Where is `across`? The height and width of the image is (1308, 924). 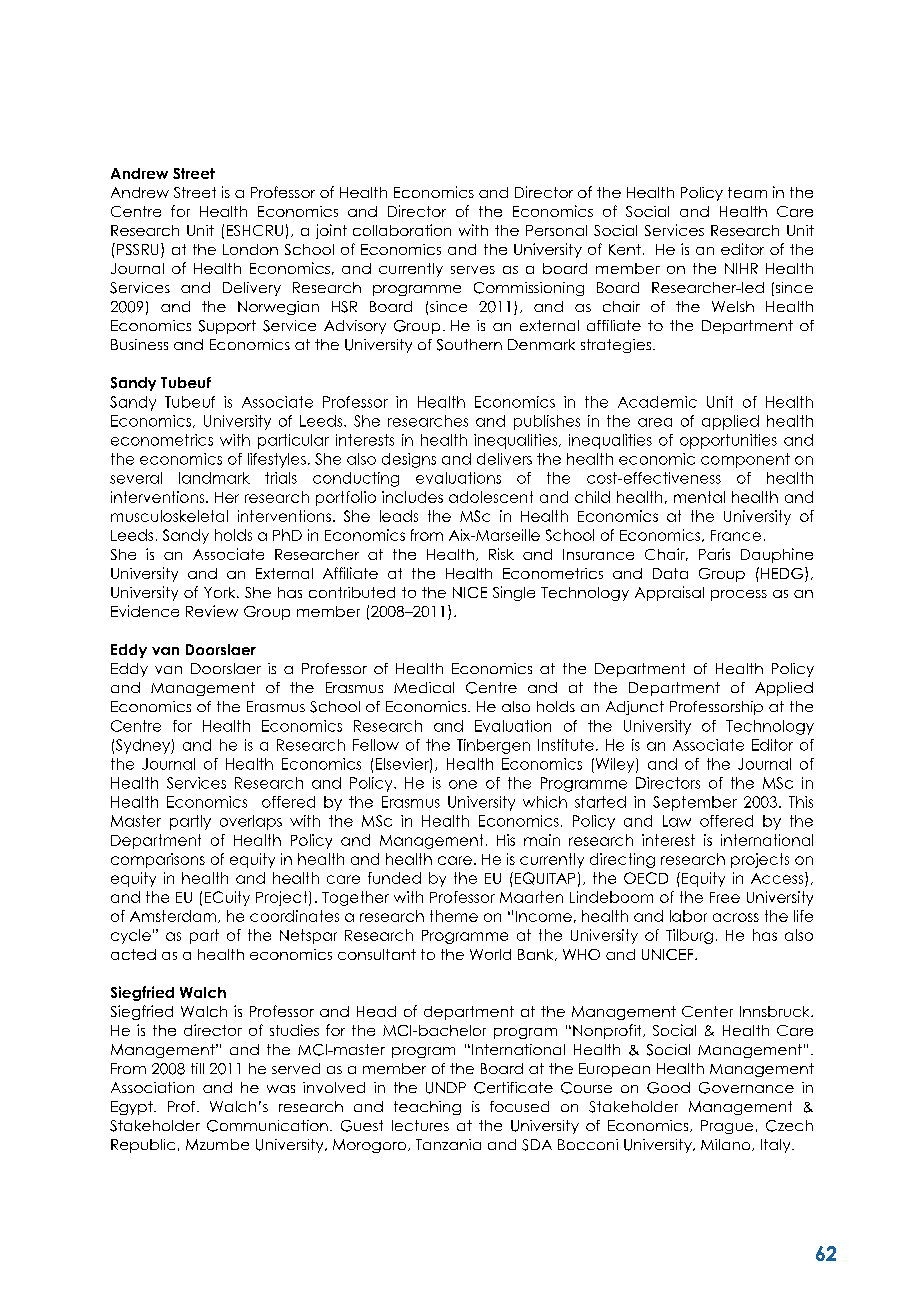 across is located at coordinates (736, 917).
